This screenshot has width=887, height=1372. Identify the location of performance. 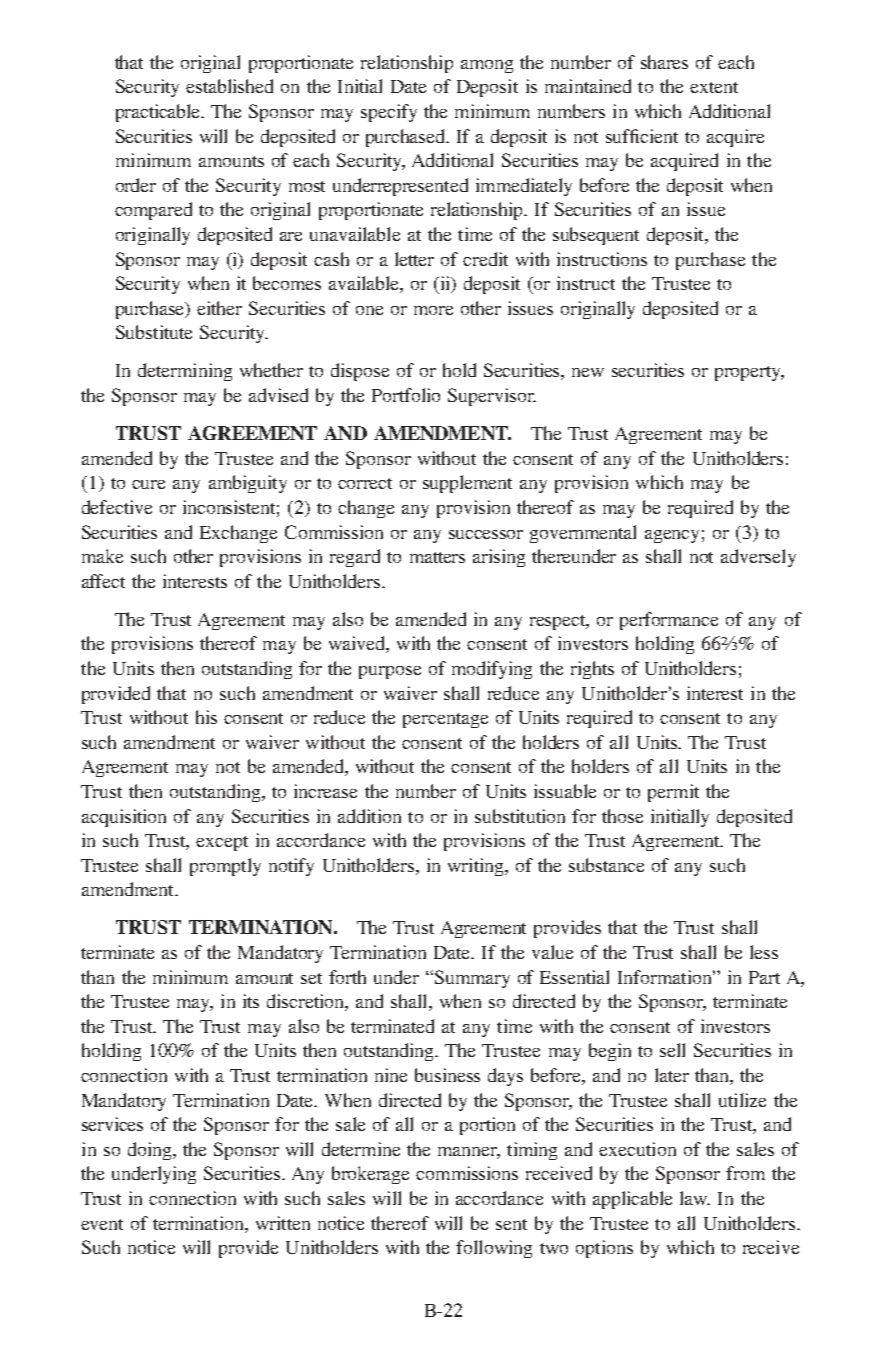
(669, 621).
